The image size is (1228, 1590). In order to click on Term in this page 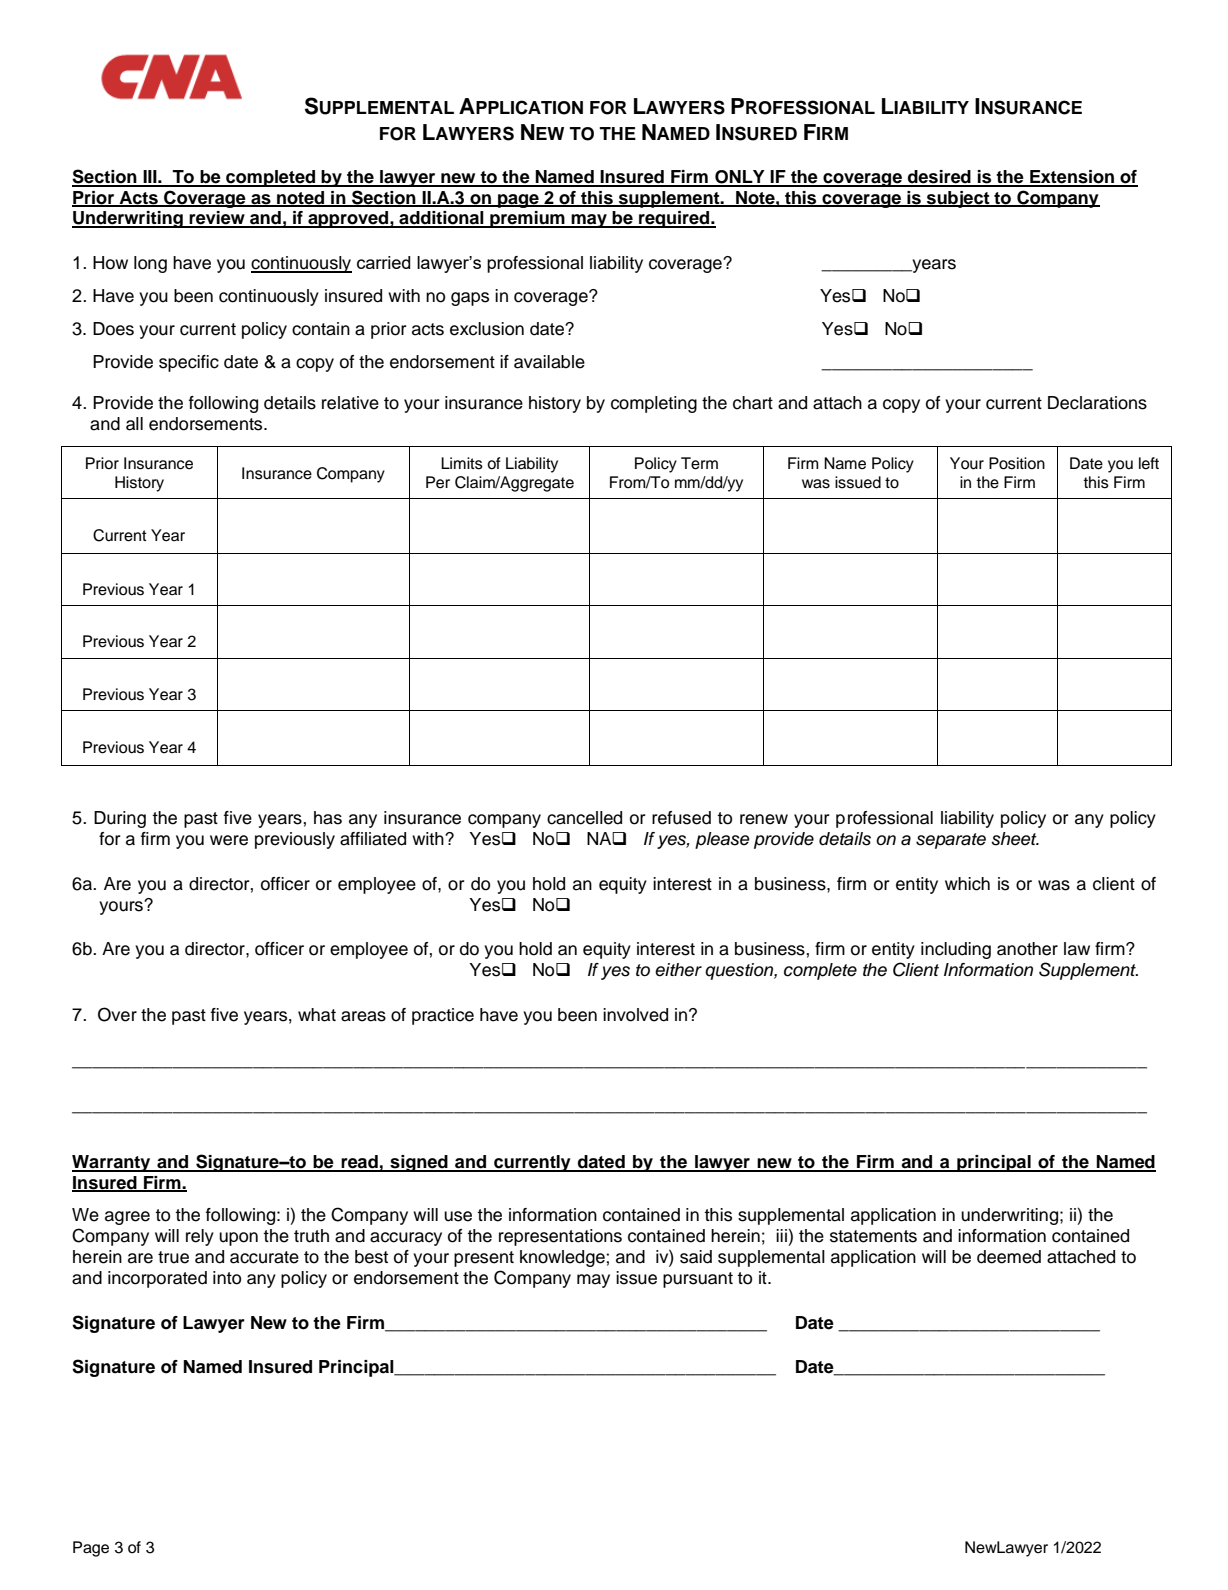, I will do `click(699, 463)`.
